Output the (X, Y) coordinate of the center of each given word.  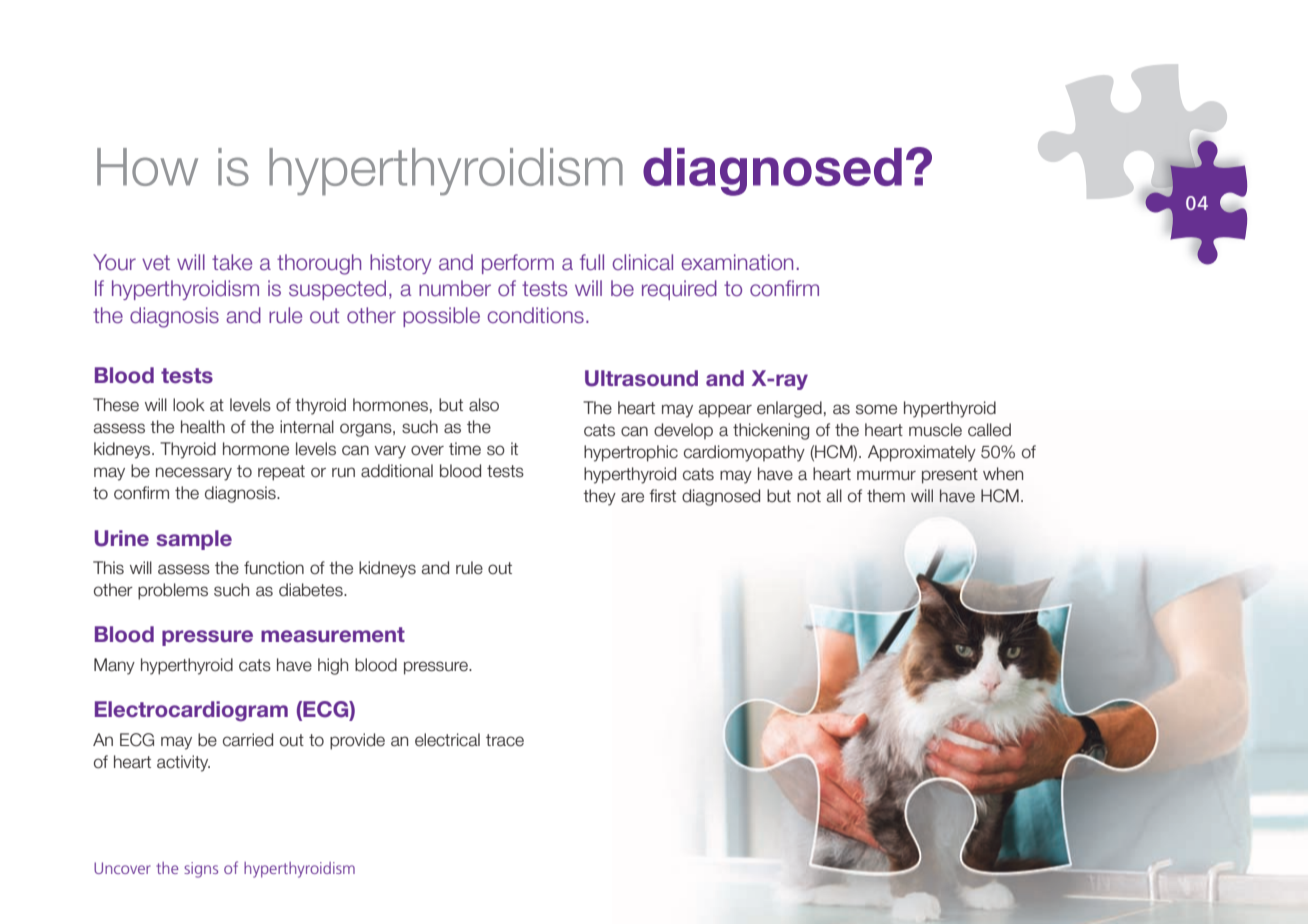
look (189, 405)
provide (357, 741)
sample (194, 540)
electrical (447, 740)
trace (505, 740)
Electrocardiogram (191, 711)
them (886, 496)
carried (248, 740)
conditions (535, 315)
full (592, 262)
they (599, 497)
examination (737, 262)
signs (201, 870)
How (147, 167)
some (876, 409)
